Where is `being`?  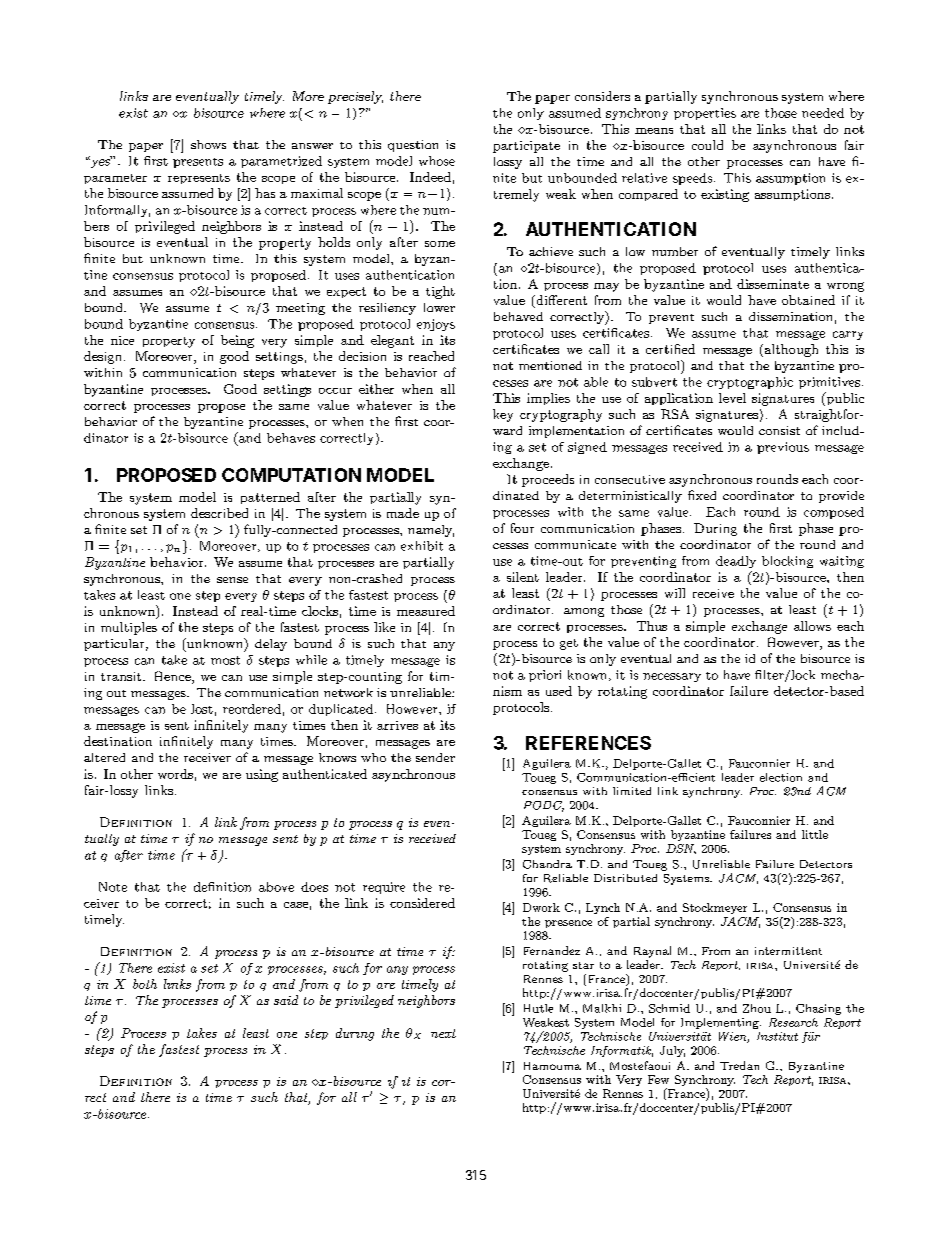 being is located at coordinates (237, 341).
